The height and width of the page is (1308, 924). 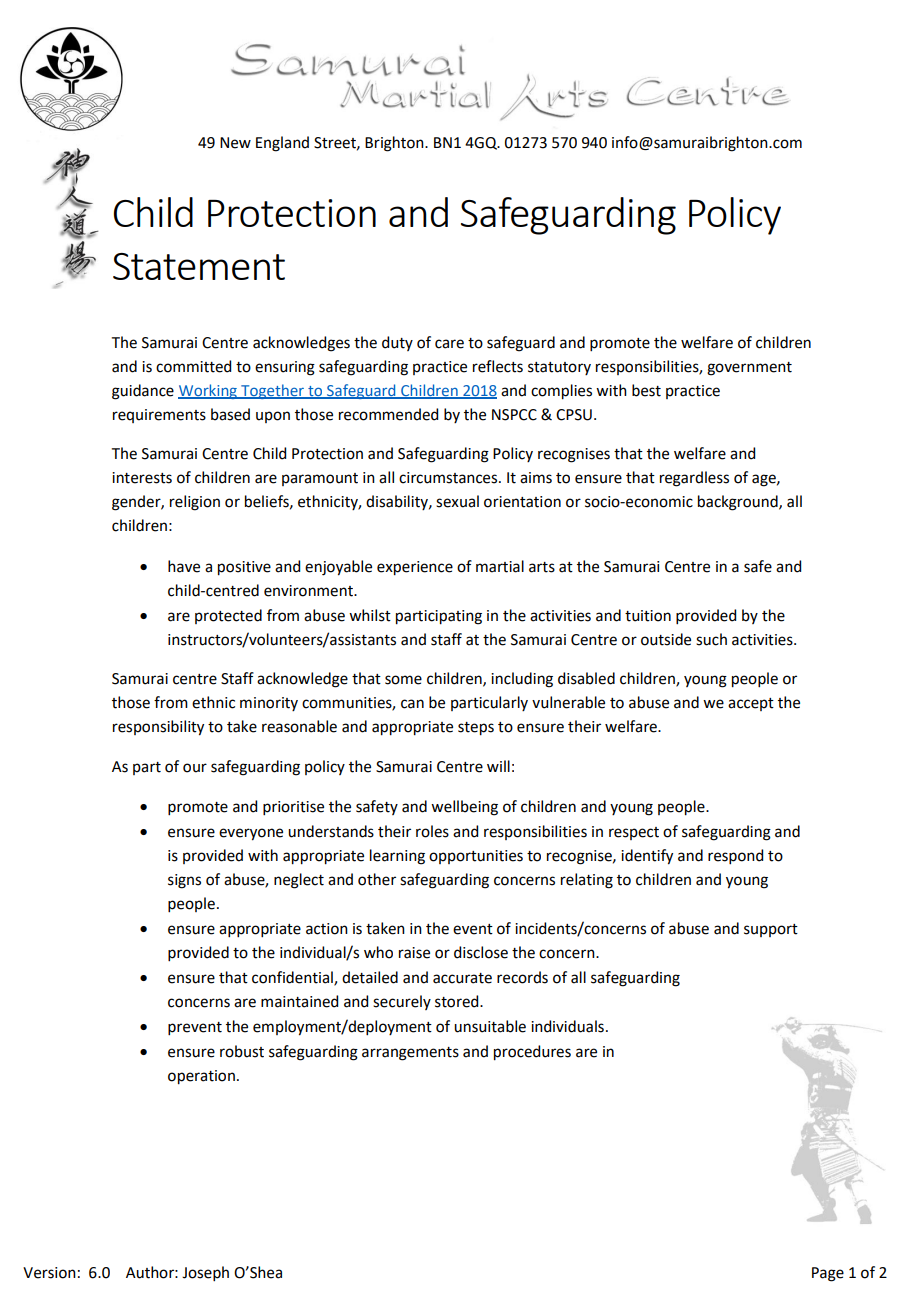 I want to click on England, so click(x=282, y=144).
